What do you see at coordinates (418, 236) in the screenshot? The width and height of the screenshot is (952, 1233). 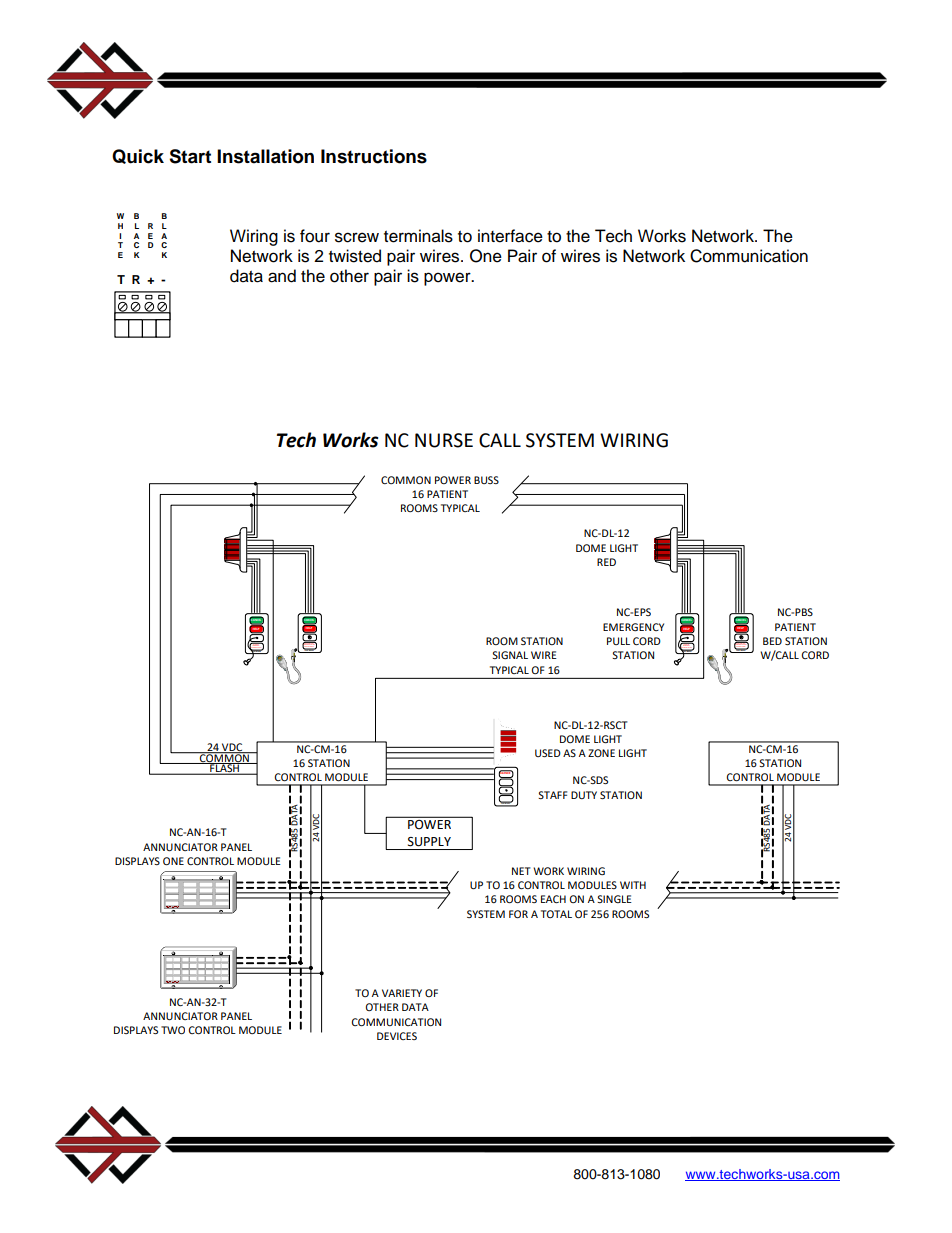 I see `terminals` at bounding box center [418, 236].
